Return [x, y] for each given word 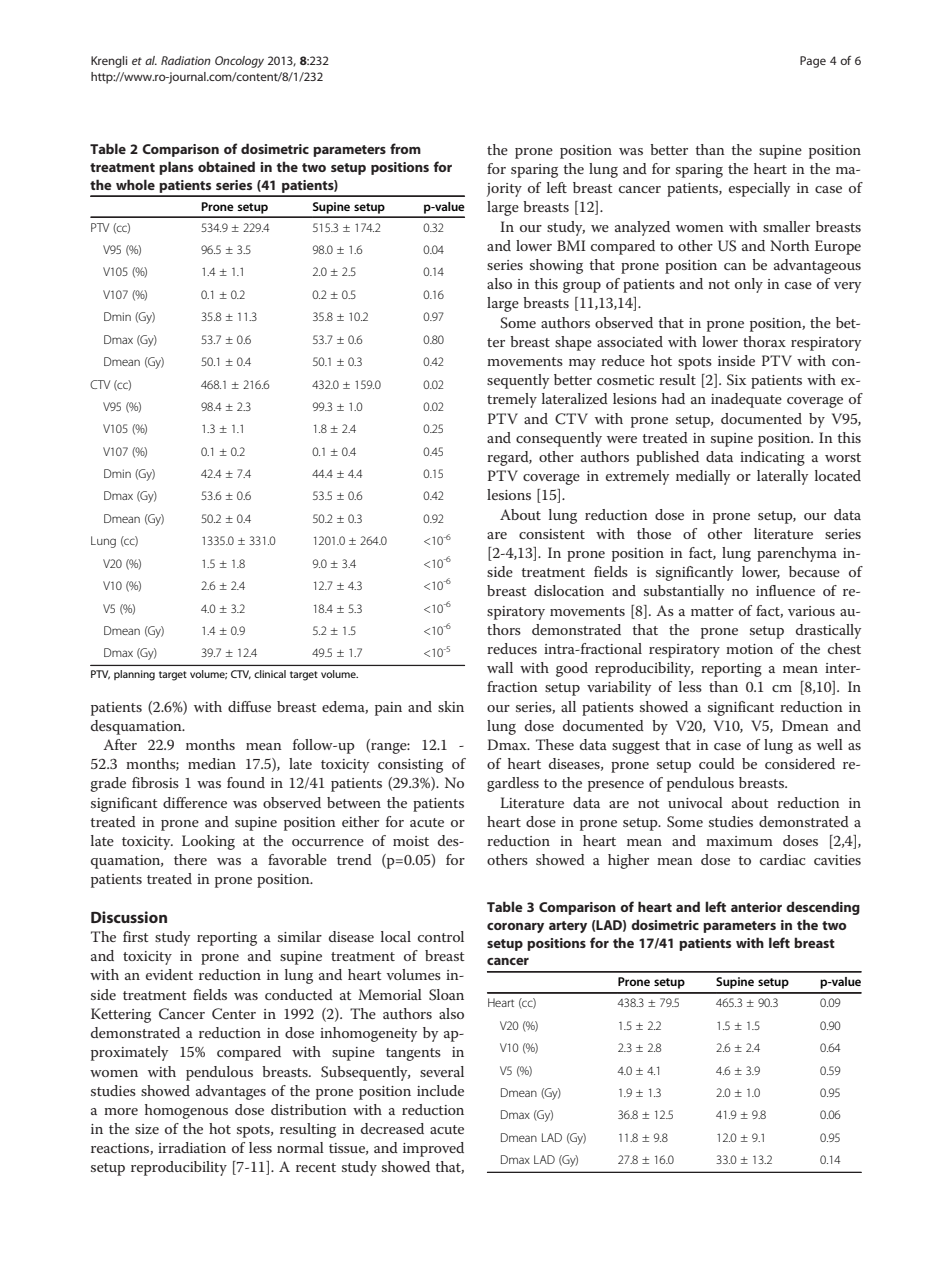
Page [813, 62]
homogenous [186, 1111]
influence [785, 590]
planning [134, 675]
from [405, 148]
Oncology [239, 62]
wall [500, 667]
